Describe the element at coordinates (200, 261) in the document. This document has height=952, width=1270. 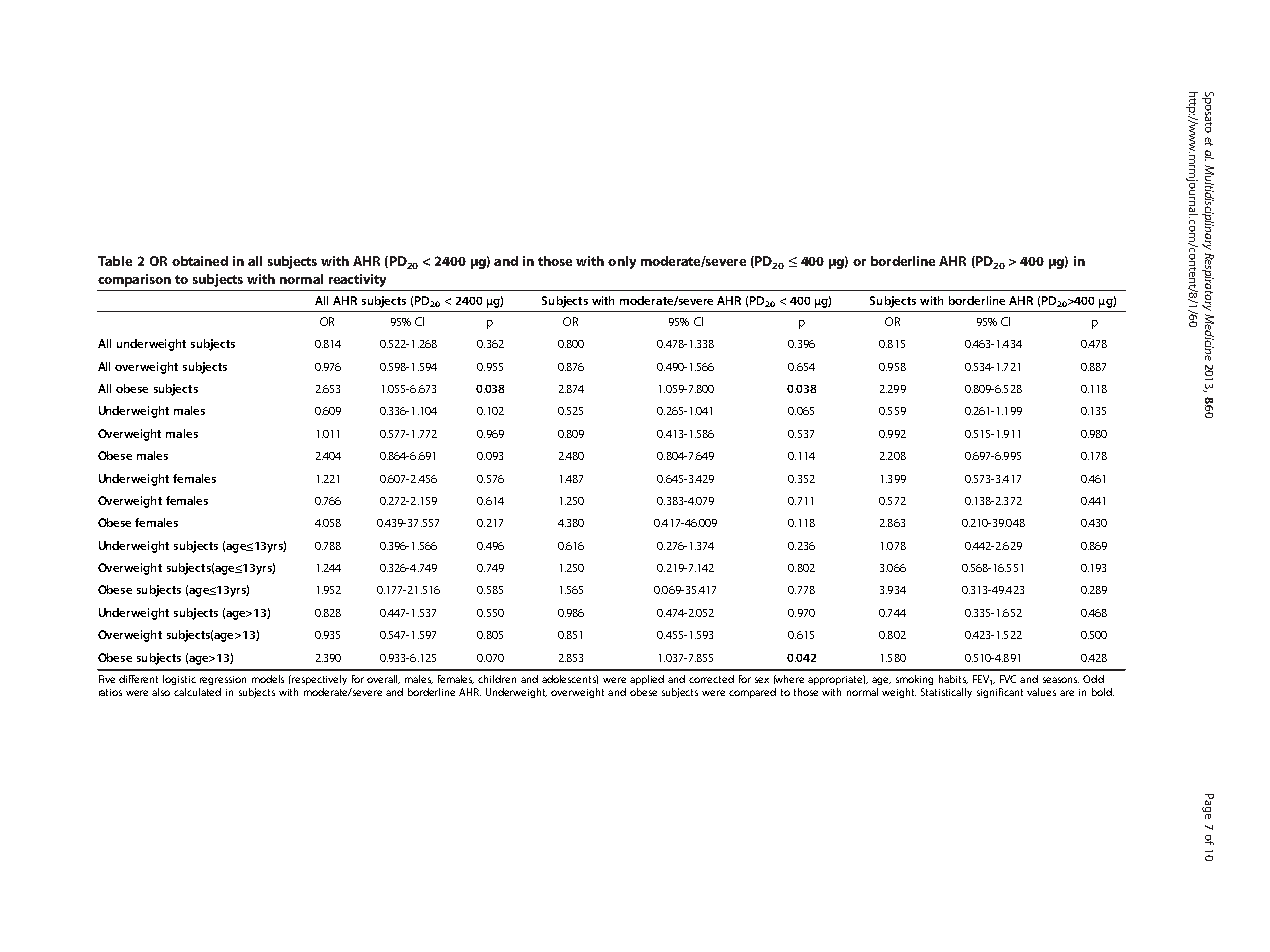
I see `obtained` at that location.
